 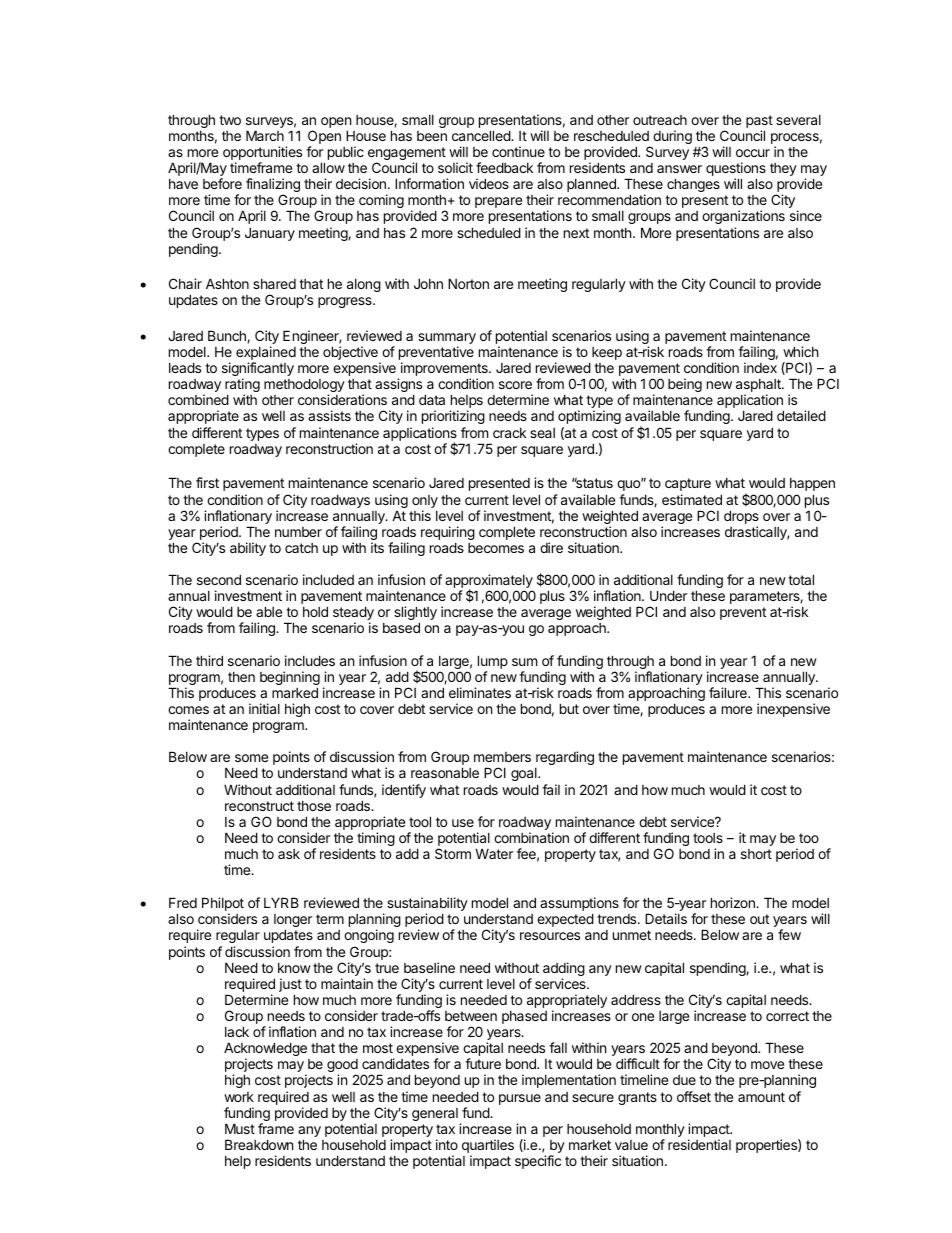 What do you see at coordinates (259, 1144) in the screenshot?
I see `Breakdown` at bounding box center [259, 1144].
